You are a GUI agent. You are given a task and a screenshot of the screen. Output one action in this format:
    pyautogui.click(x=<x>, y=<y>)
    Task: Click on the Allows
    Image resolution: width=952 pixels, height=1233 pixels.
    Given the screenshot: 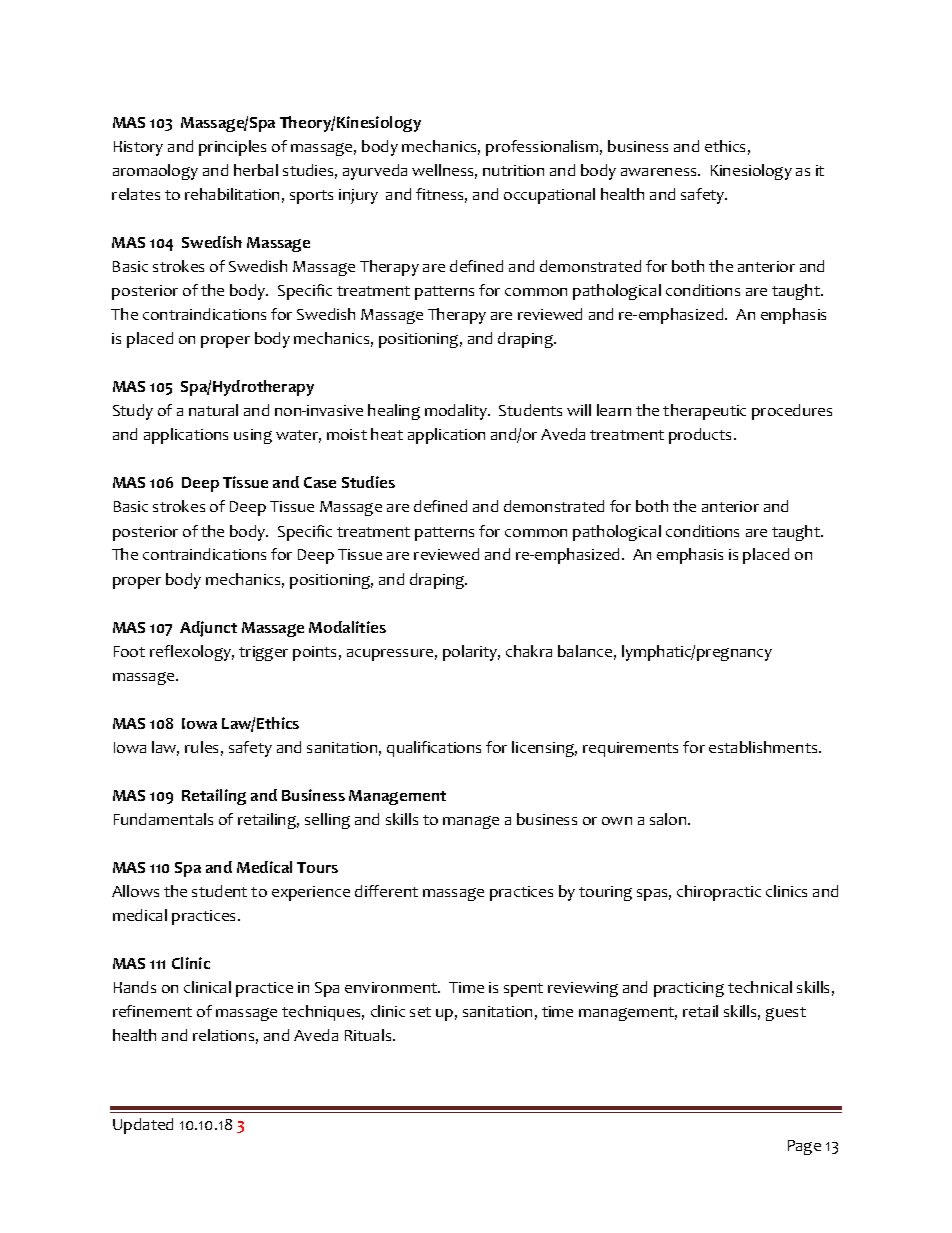 What is the action you would take?
    pyautogui.click(x=135, y=891)
